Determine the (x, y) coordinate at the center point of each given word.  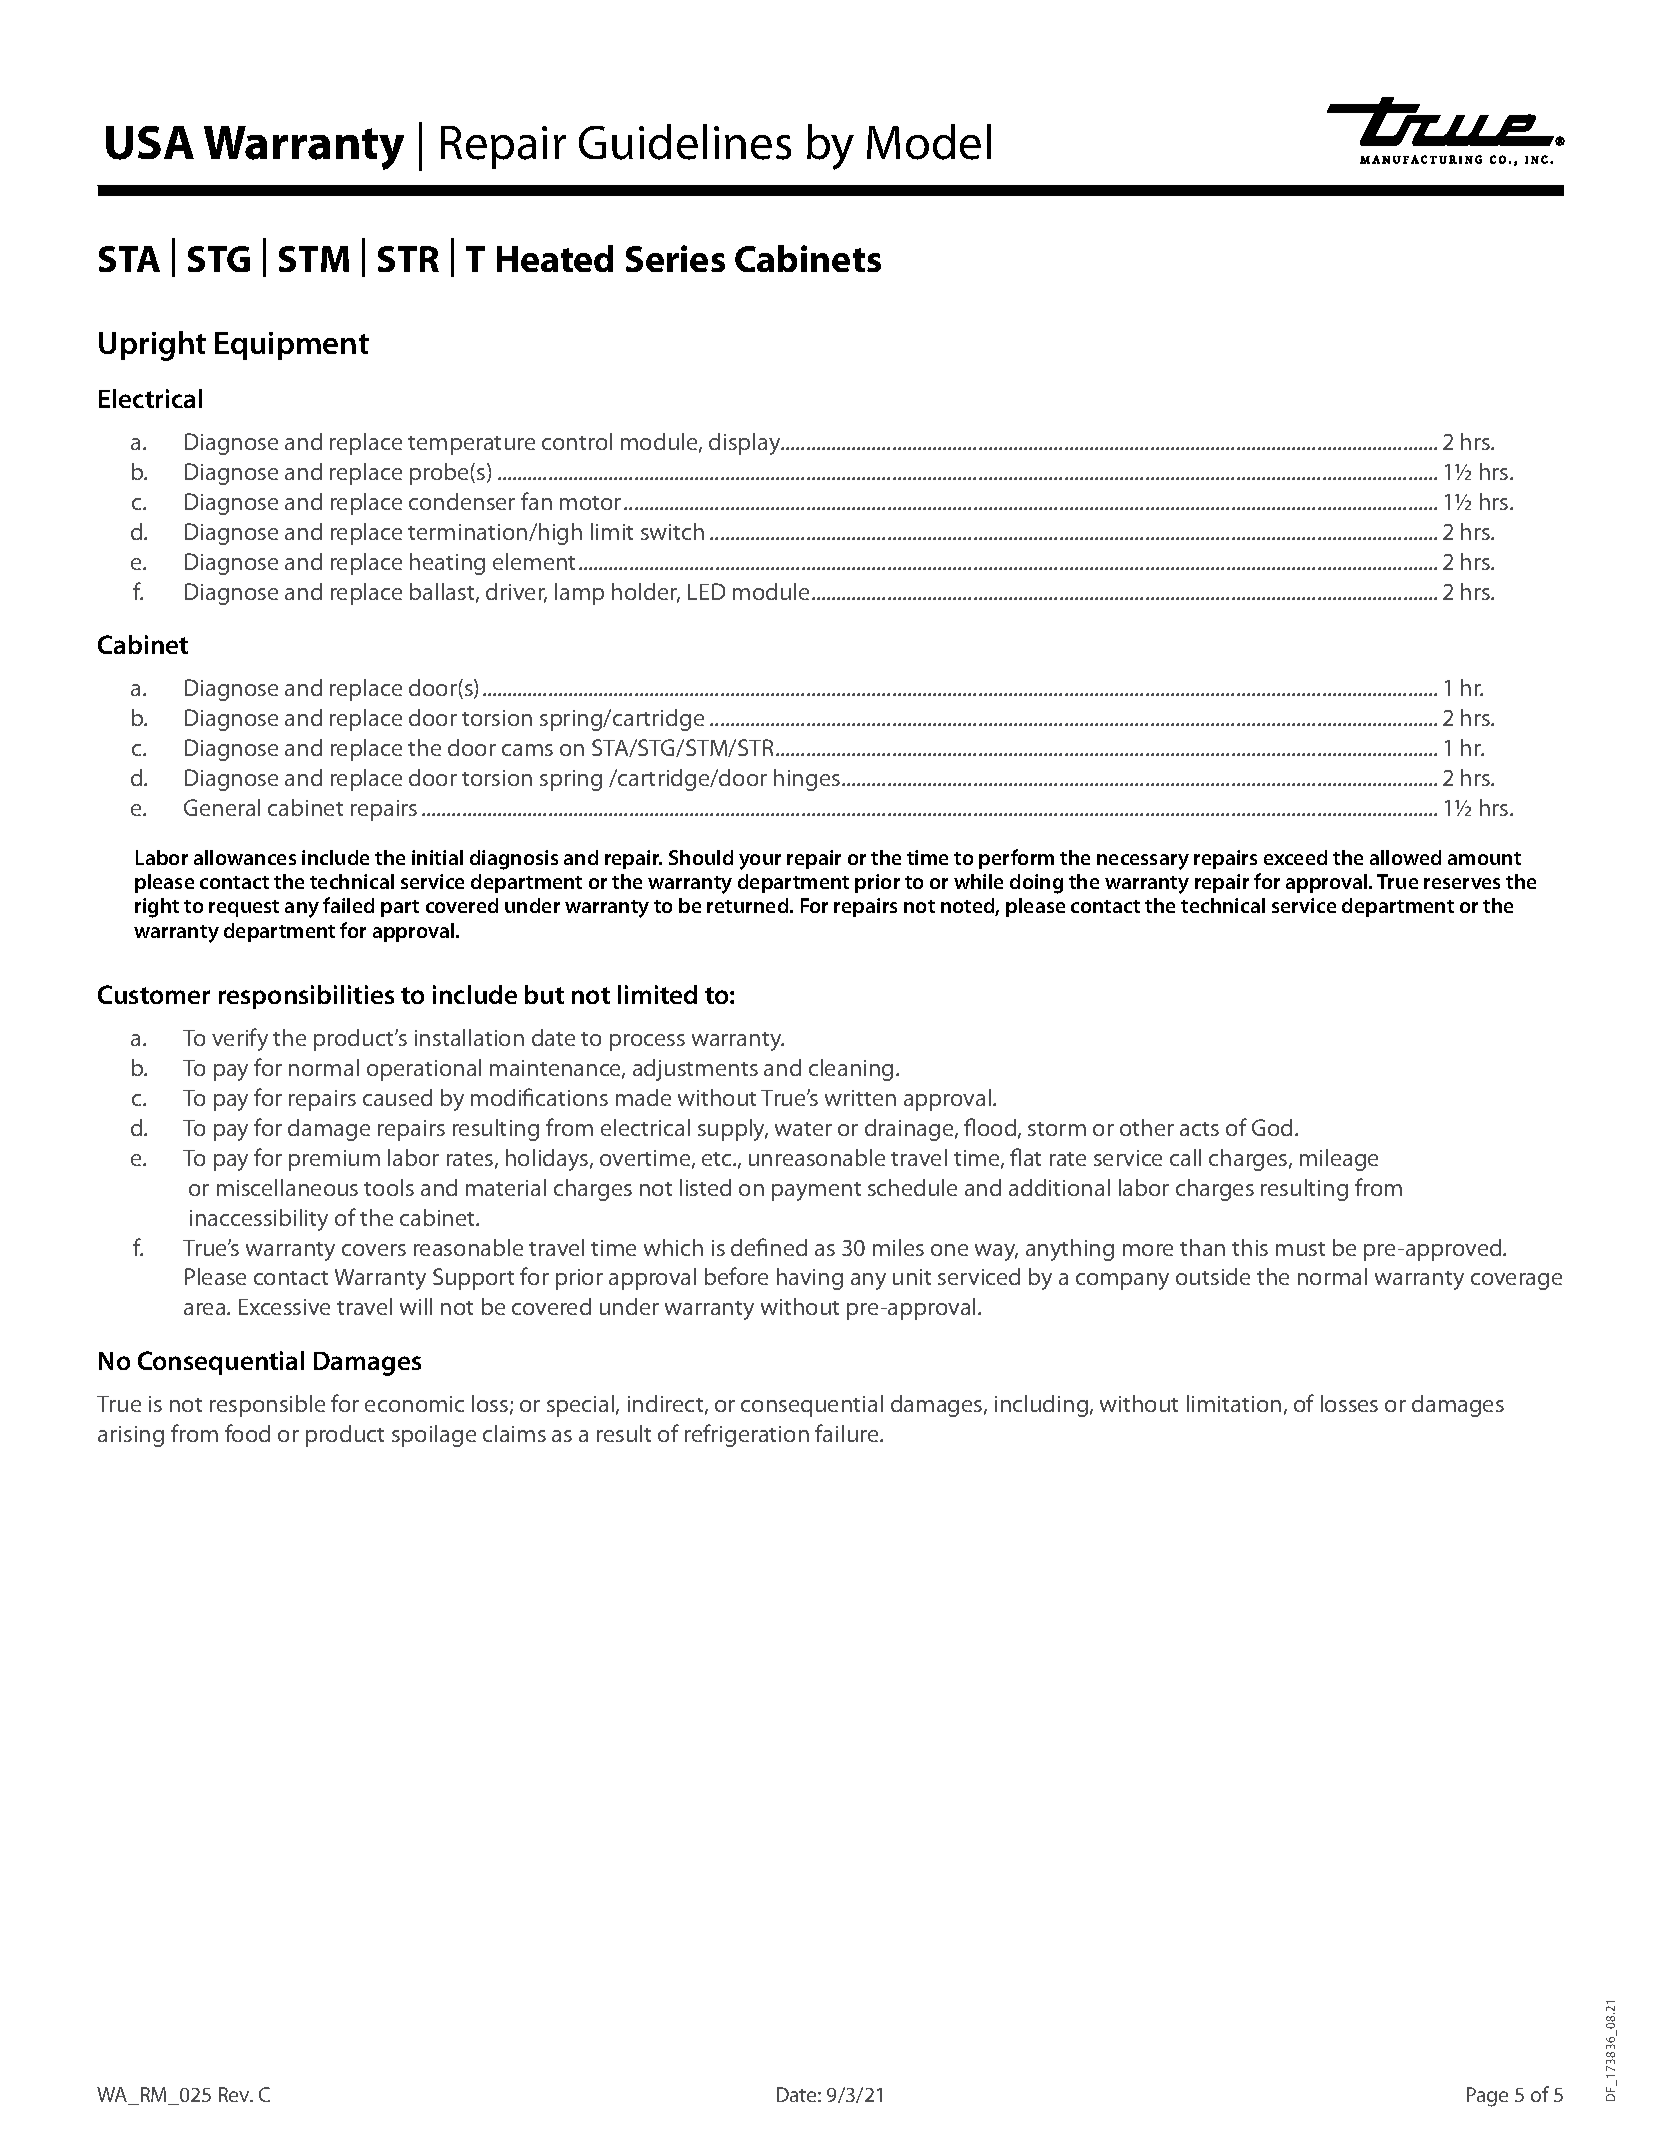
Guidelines (685, 142)
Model (929, 142)
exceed (1295, 857)
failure (848, 1433)
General (222, 807)
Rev (235, 2094)
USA (150, 143)
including (1041, 1406)
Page (1487, 2097)
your (760, 862)
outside (1213, 1276)
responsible (267, 1406)
